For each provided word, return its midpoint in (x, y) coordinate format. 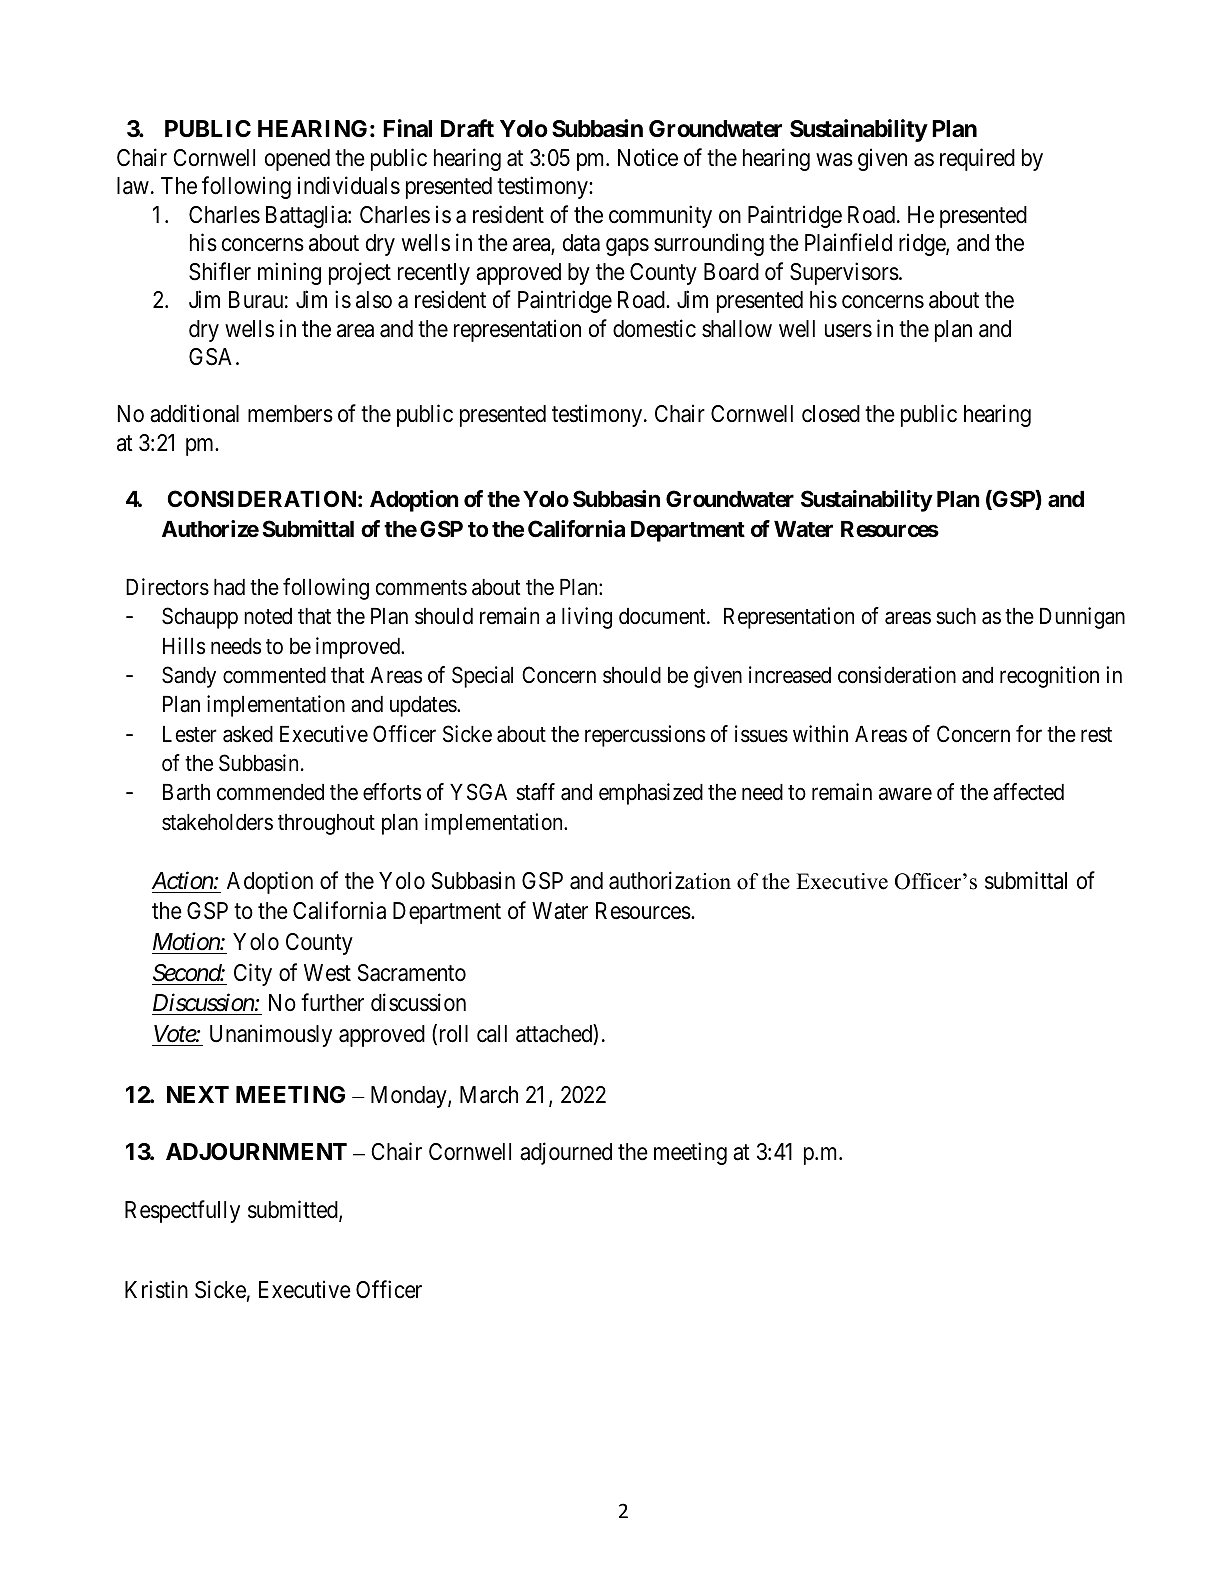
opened (297, 160)
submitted (294, 1210)
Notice (648, 157)
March (489, 1095)
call (492, 1034)
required (977, 159)
